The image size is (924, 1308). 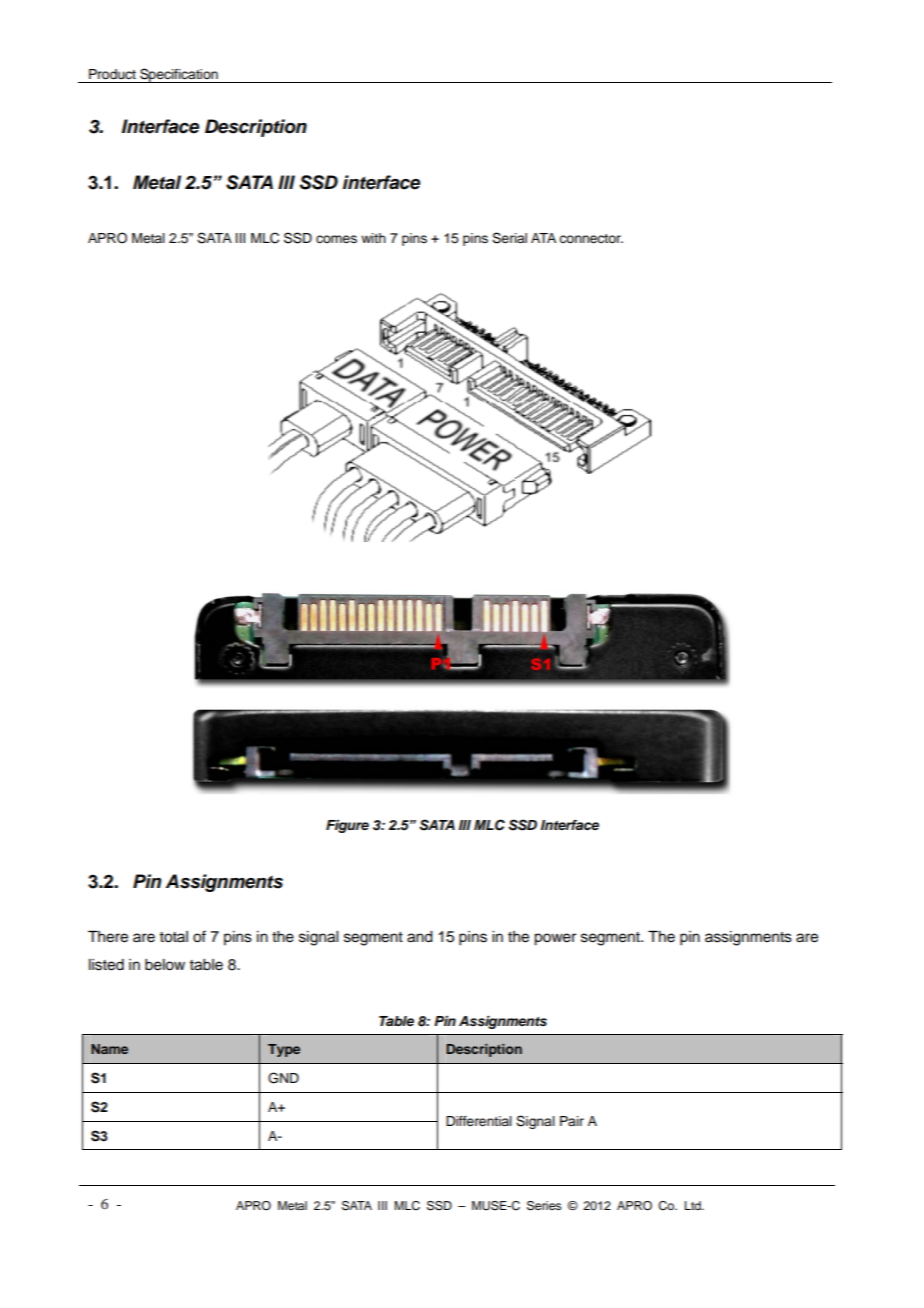 What do you see at coordinates (284, 1050) in the page?
I see `Type` at bounding box center [284, 1050].
